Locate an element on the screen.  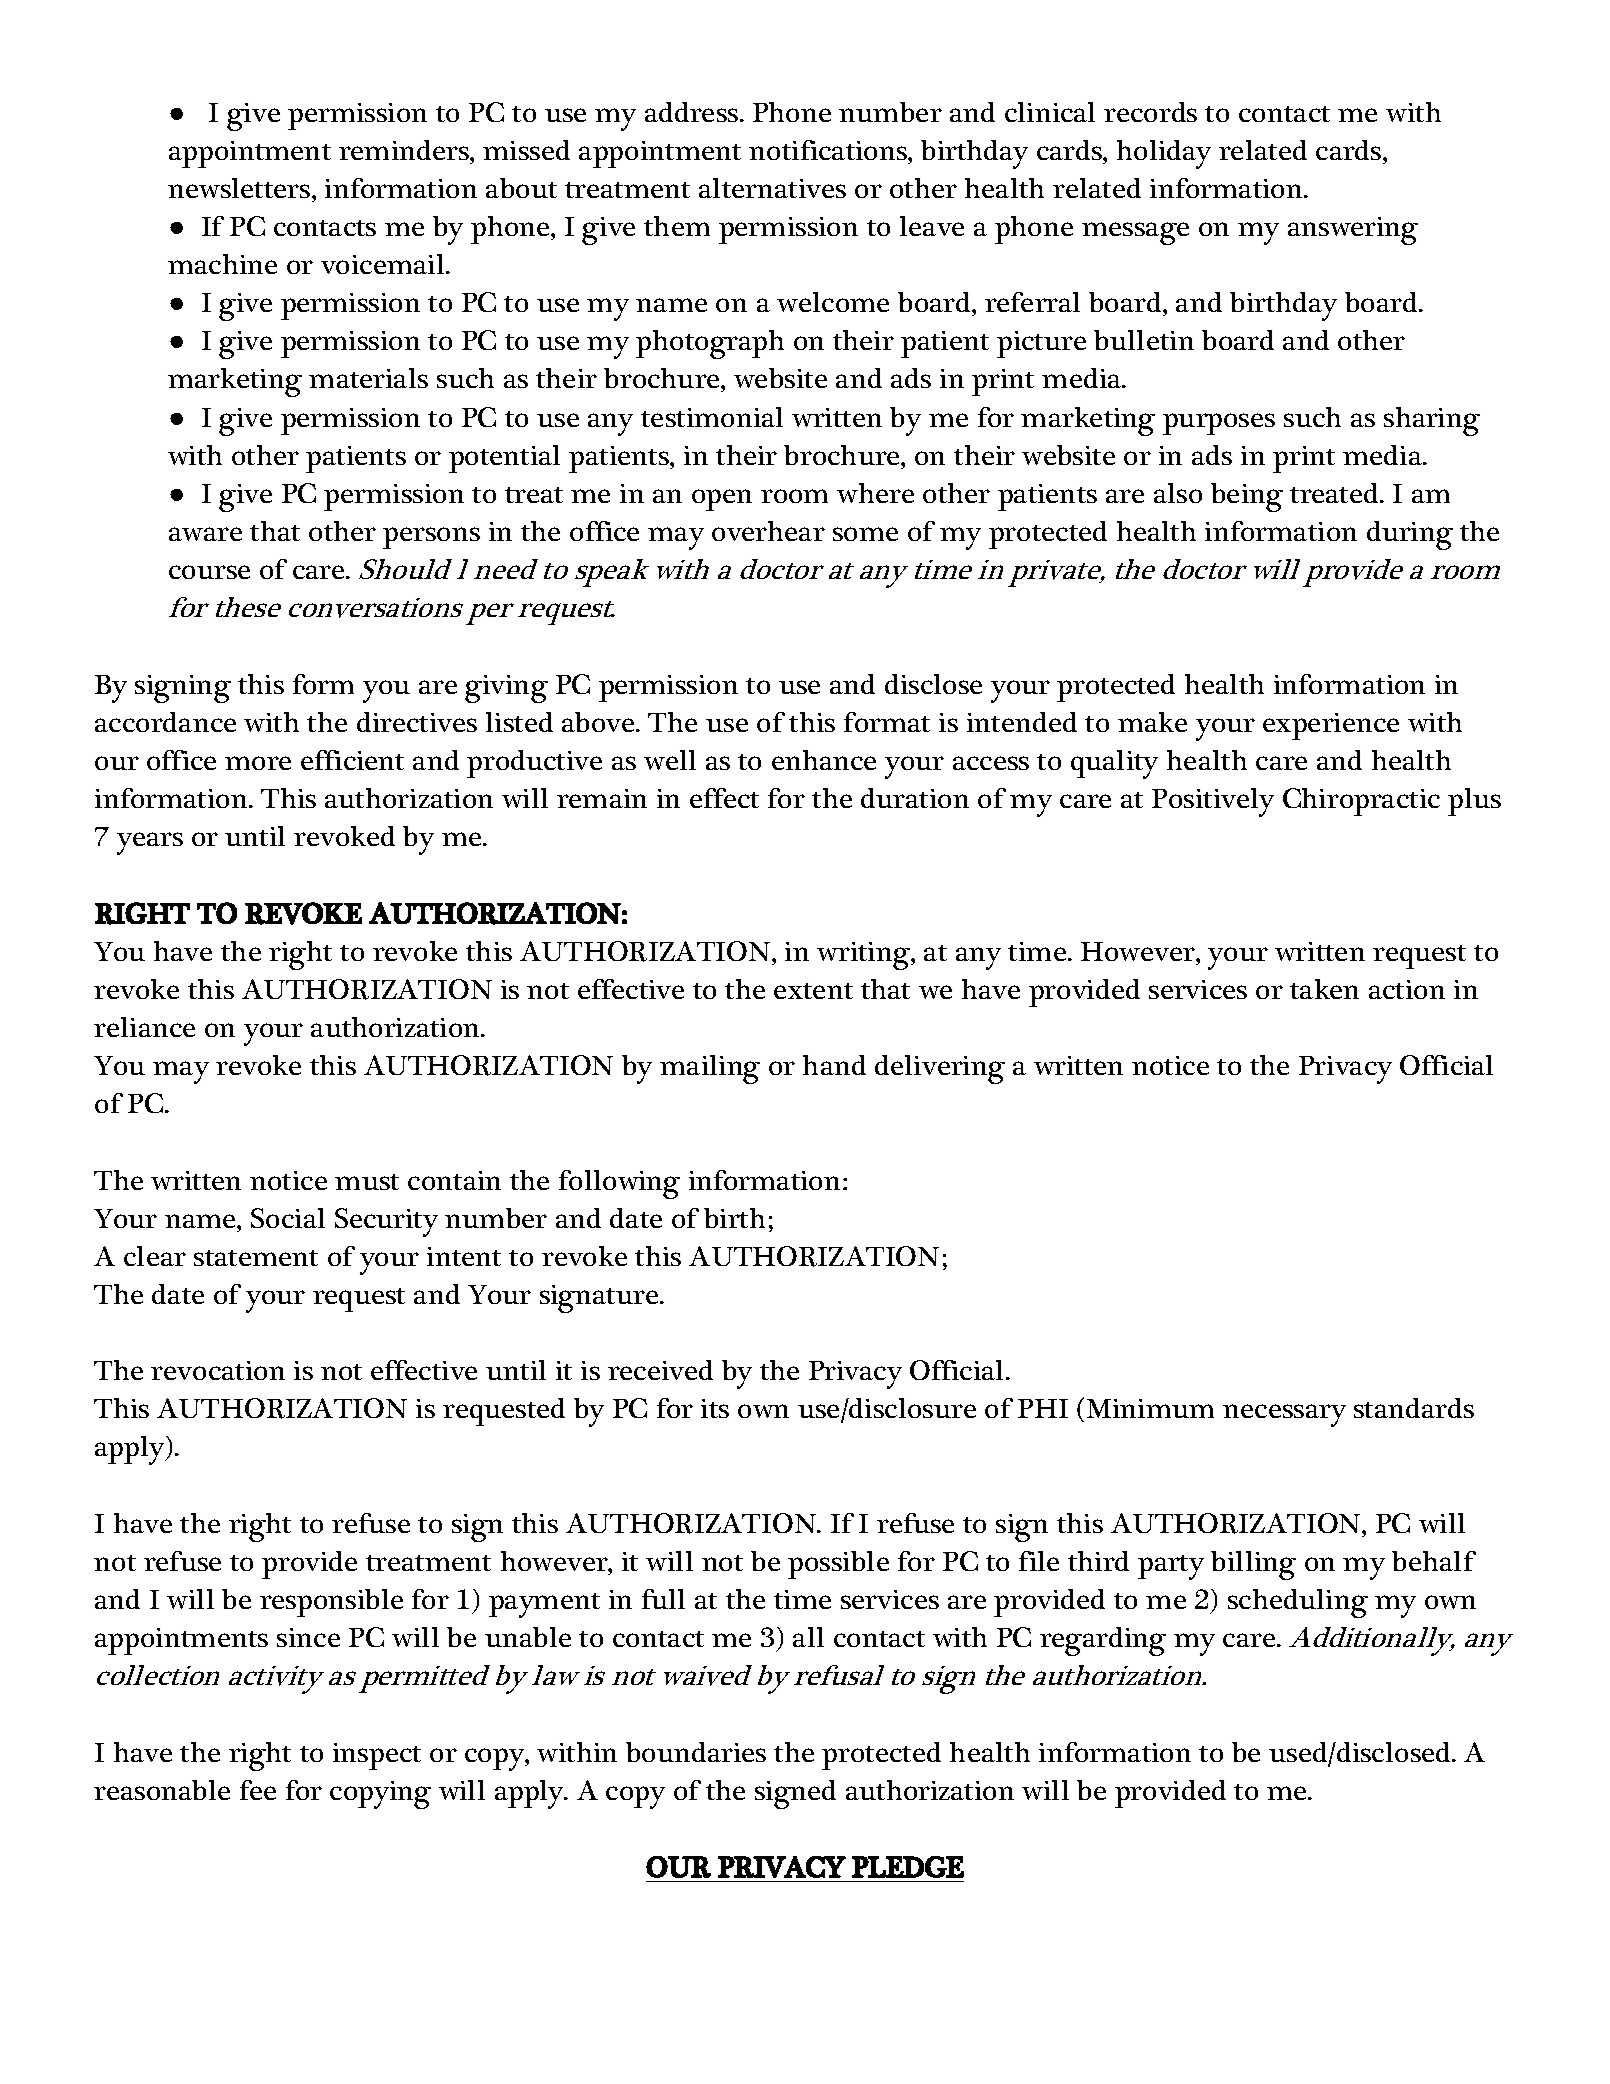
enhance is located at coordinates (824, 760).
